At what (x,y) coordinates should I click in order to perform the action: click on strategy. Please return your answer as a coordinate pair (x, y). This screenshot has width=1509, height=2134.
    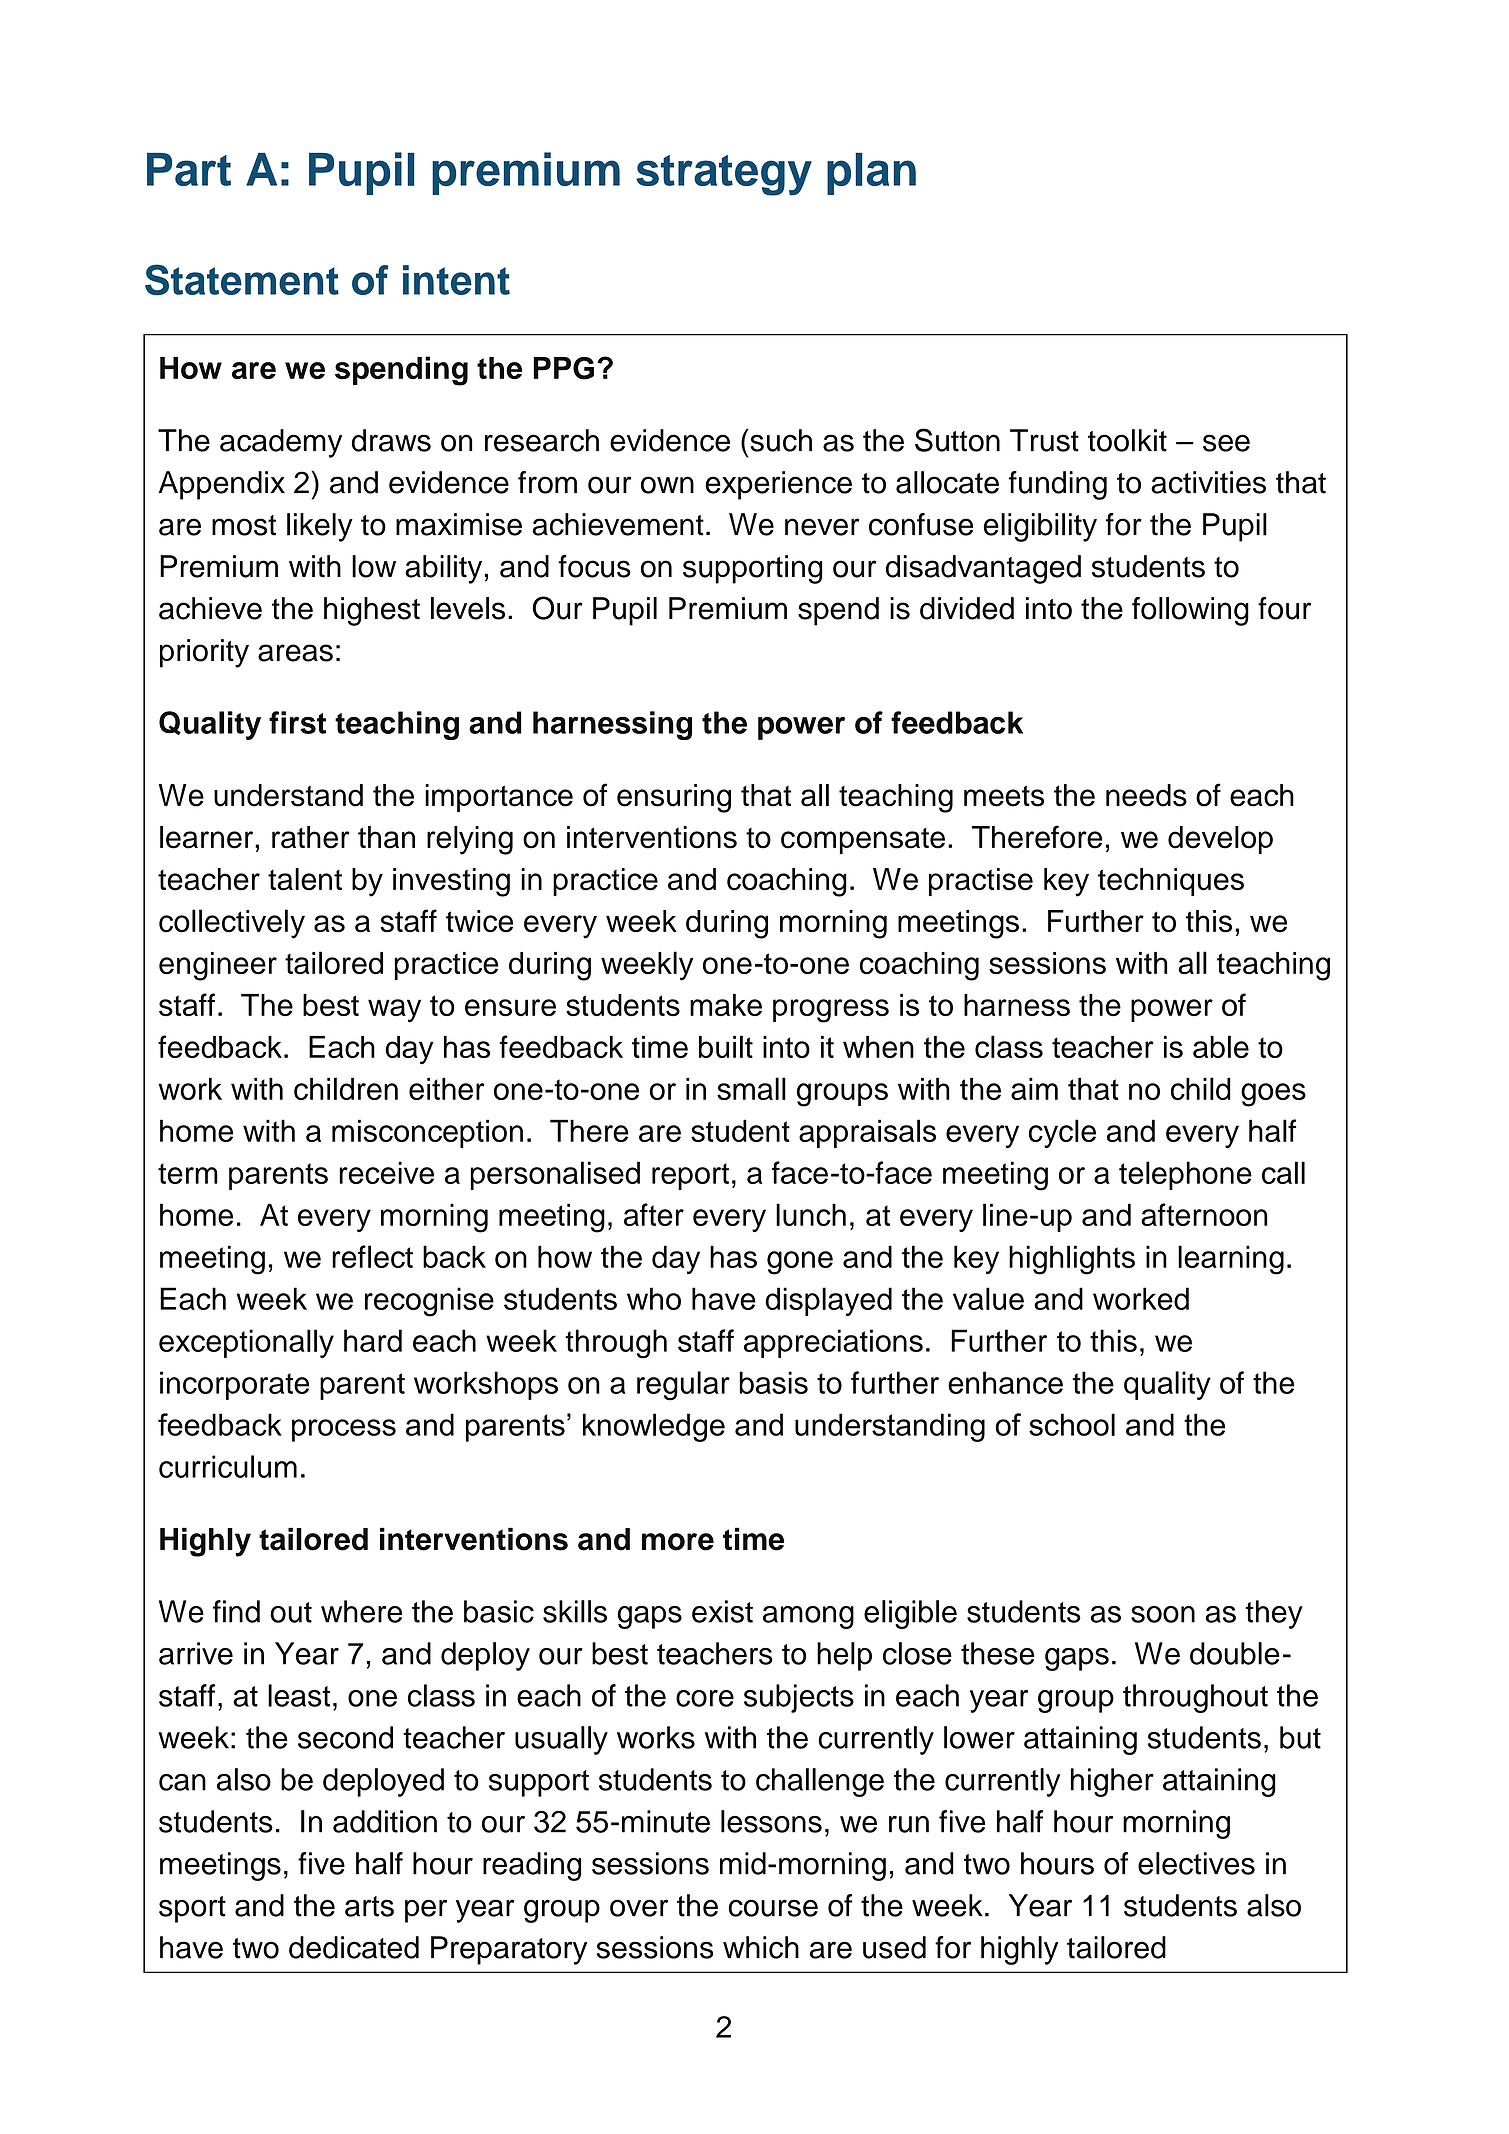
    Looking at the image, I should click on (724, 175).
